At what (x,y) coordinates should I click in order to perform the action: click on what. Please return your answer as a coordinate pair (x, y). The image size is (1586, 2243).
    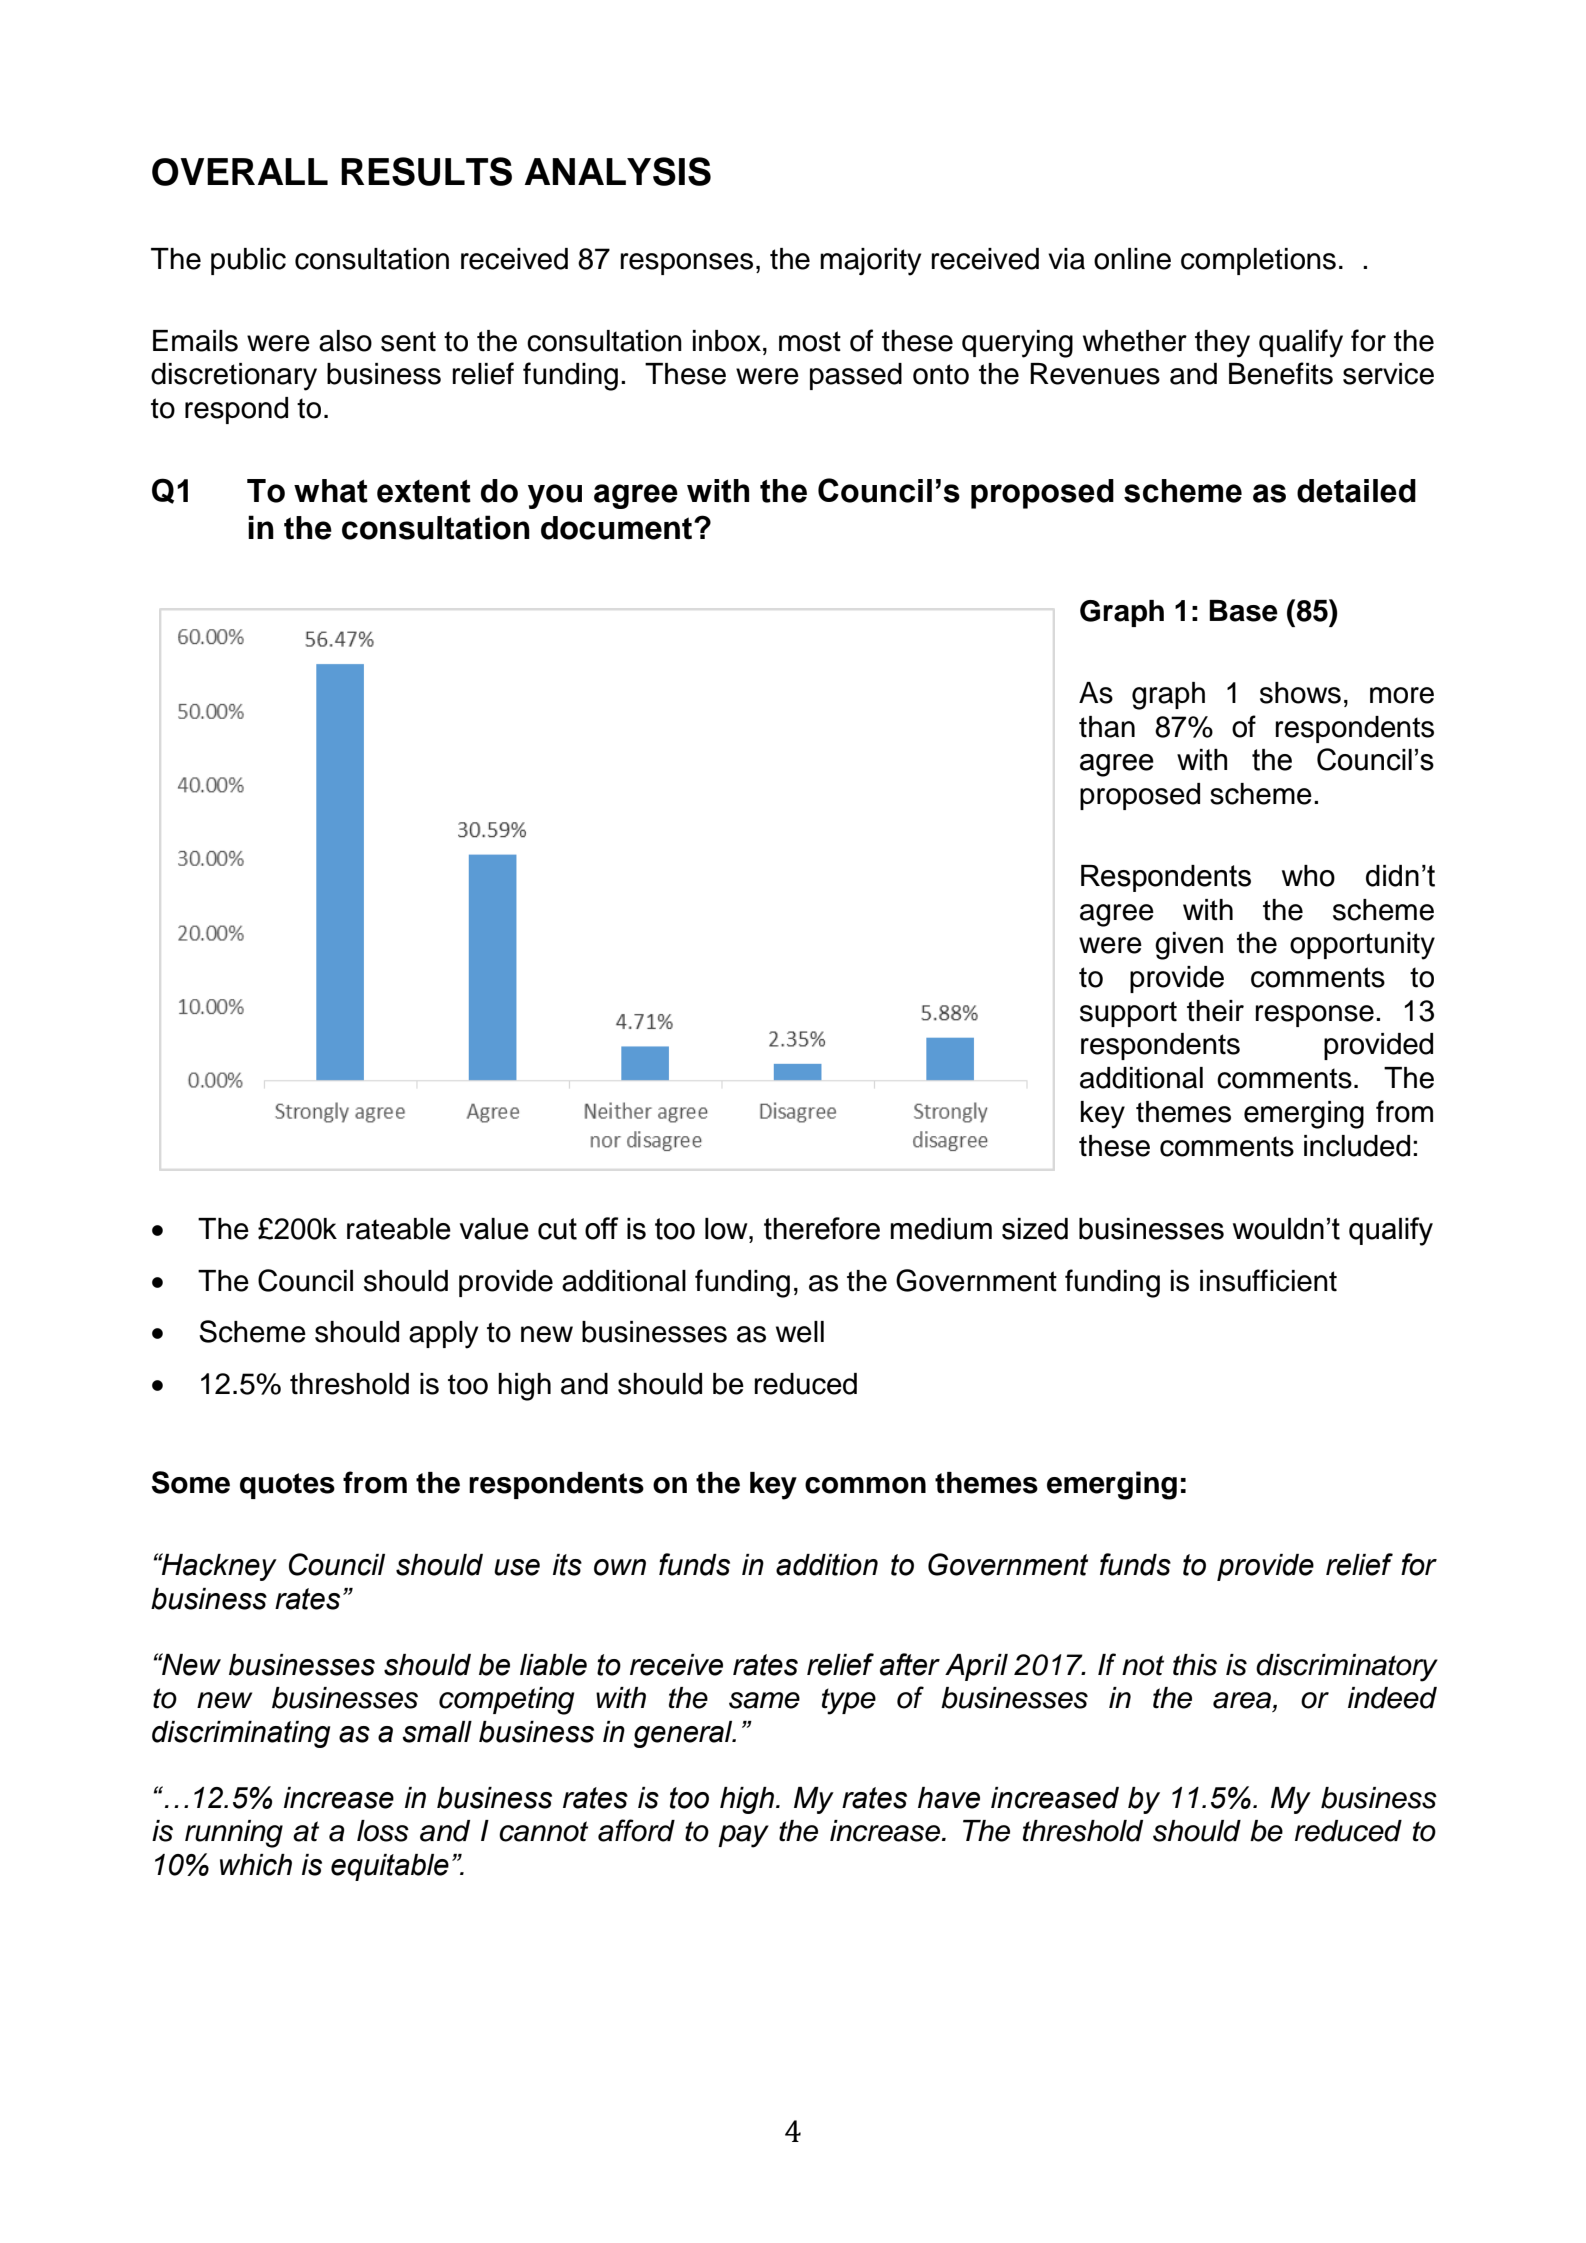
    Looking at the image, I should click on (331, 491).
